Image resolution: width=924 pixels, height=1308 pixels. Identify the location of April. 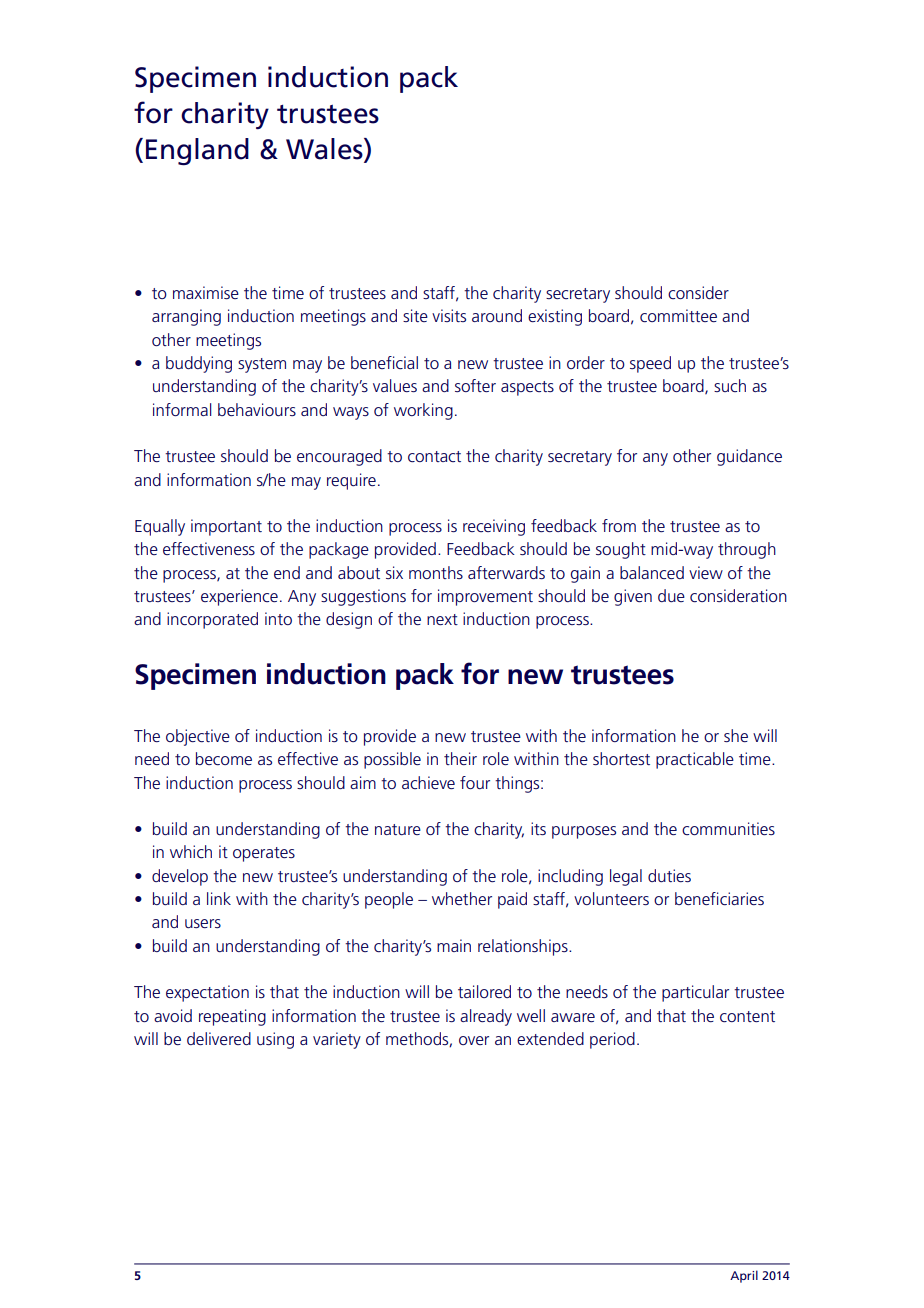
(744, 1276).
